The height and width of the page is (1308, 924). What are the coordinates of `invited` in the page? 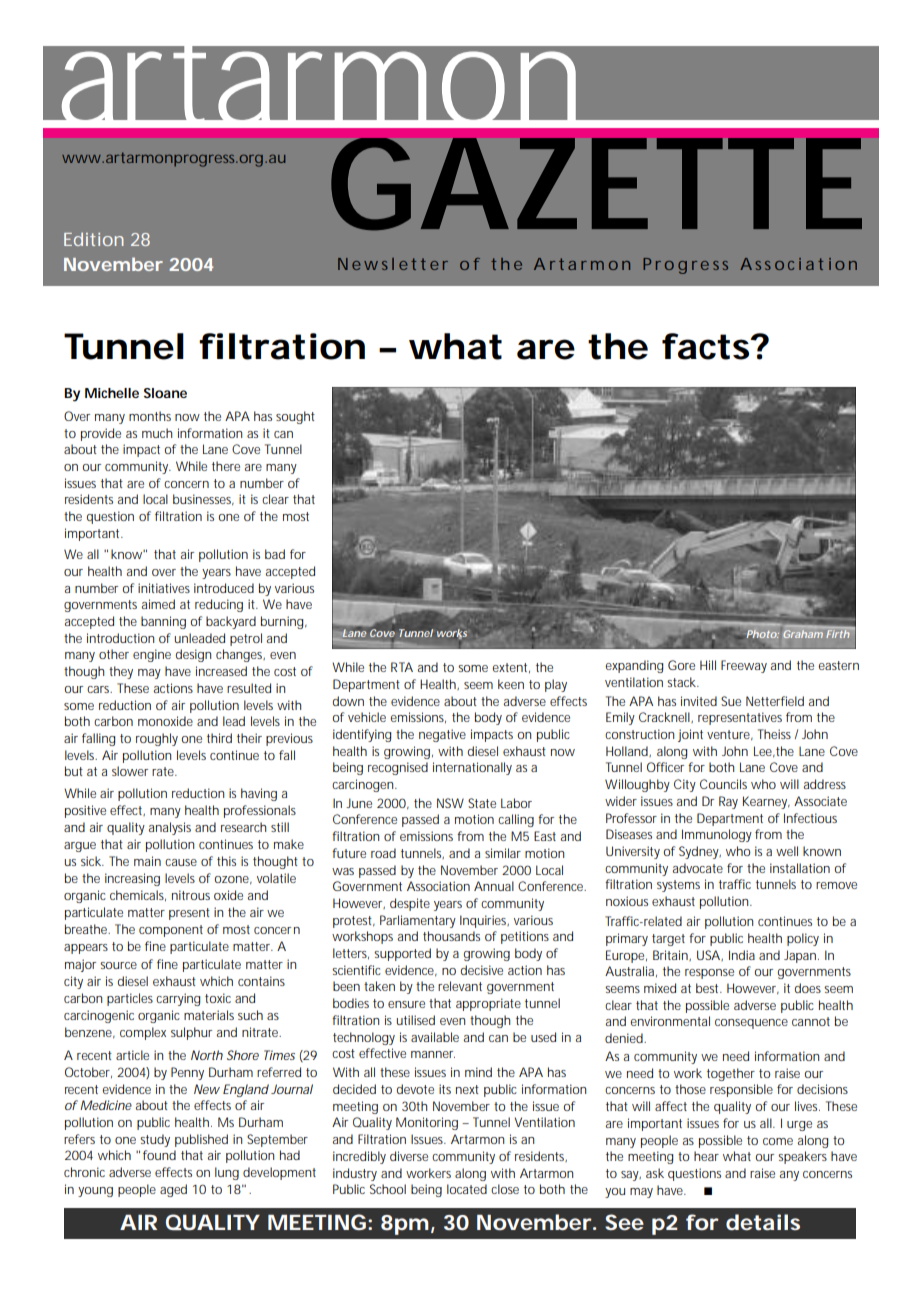 It's located at (699, 701).
